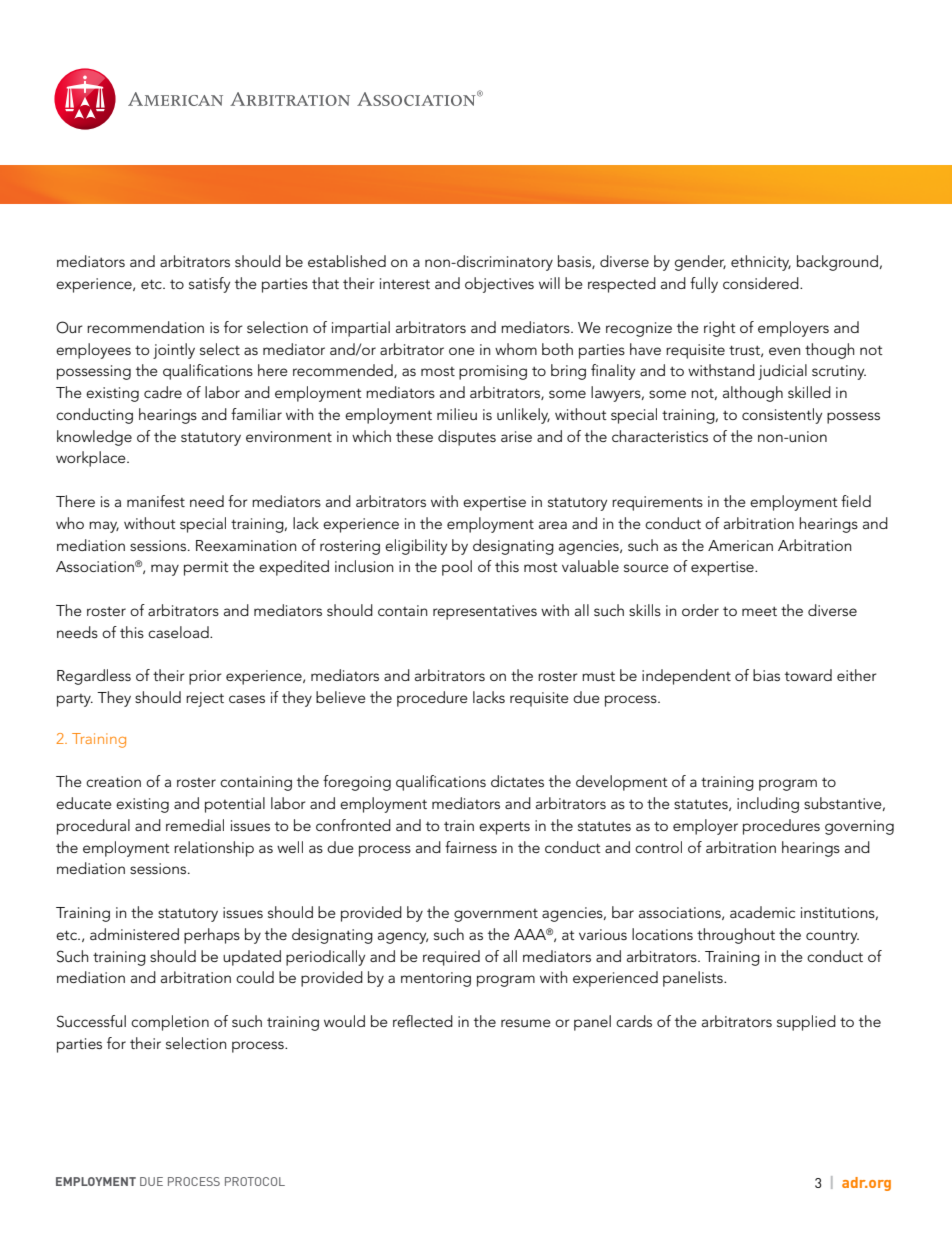  What do you see at coordinates (759, 611) in the screenshot?
I see `meet` at bounding box center [759, 611].
